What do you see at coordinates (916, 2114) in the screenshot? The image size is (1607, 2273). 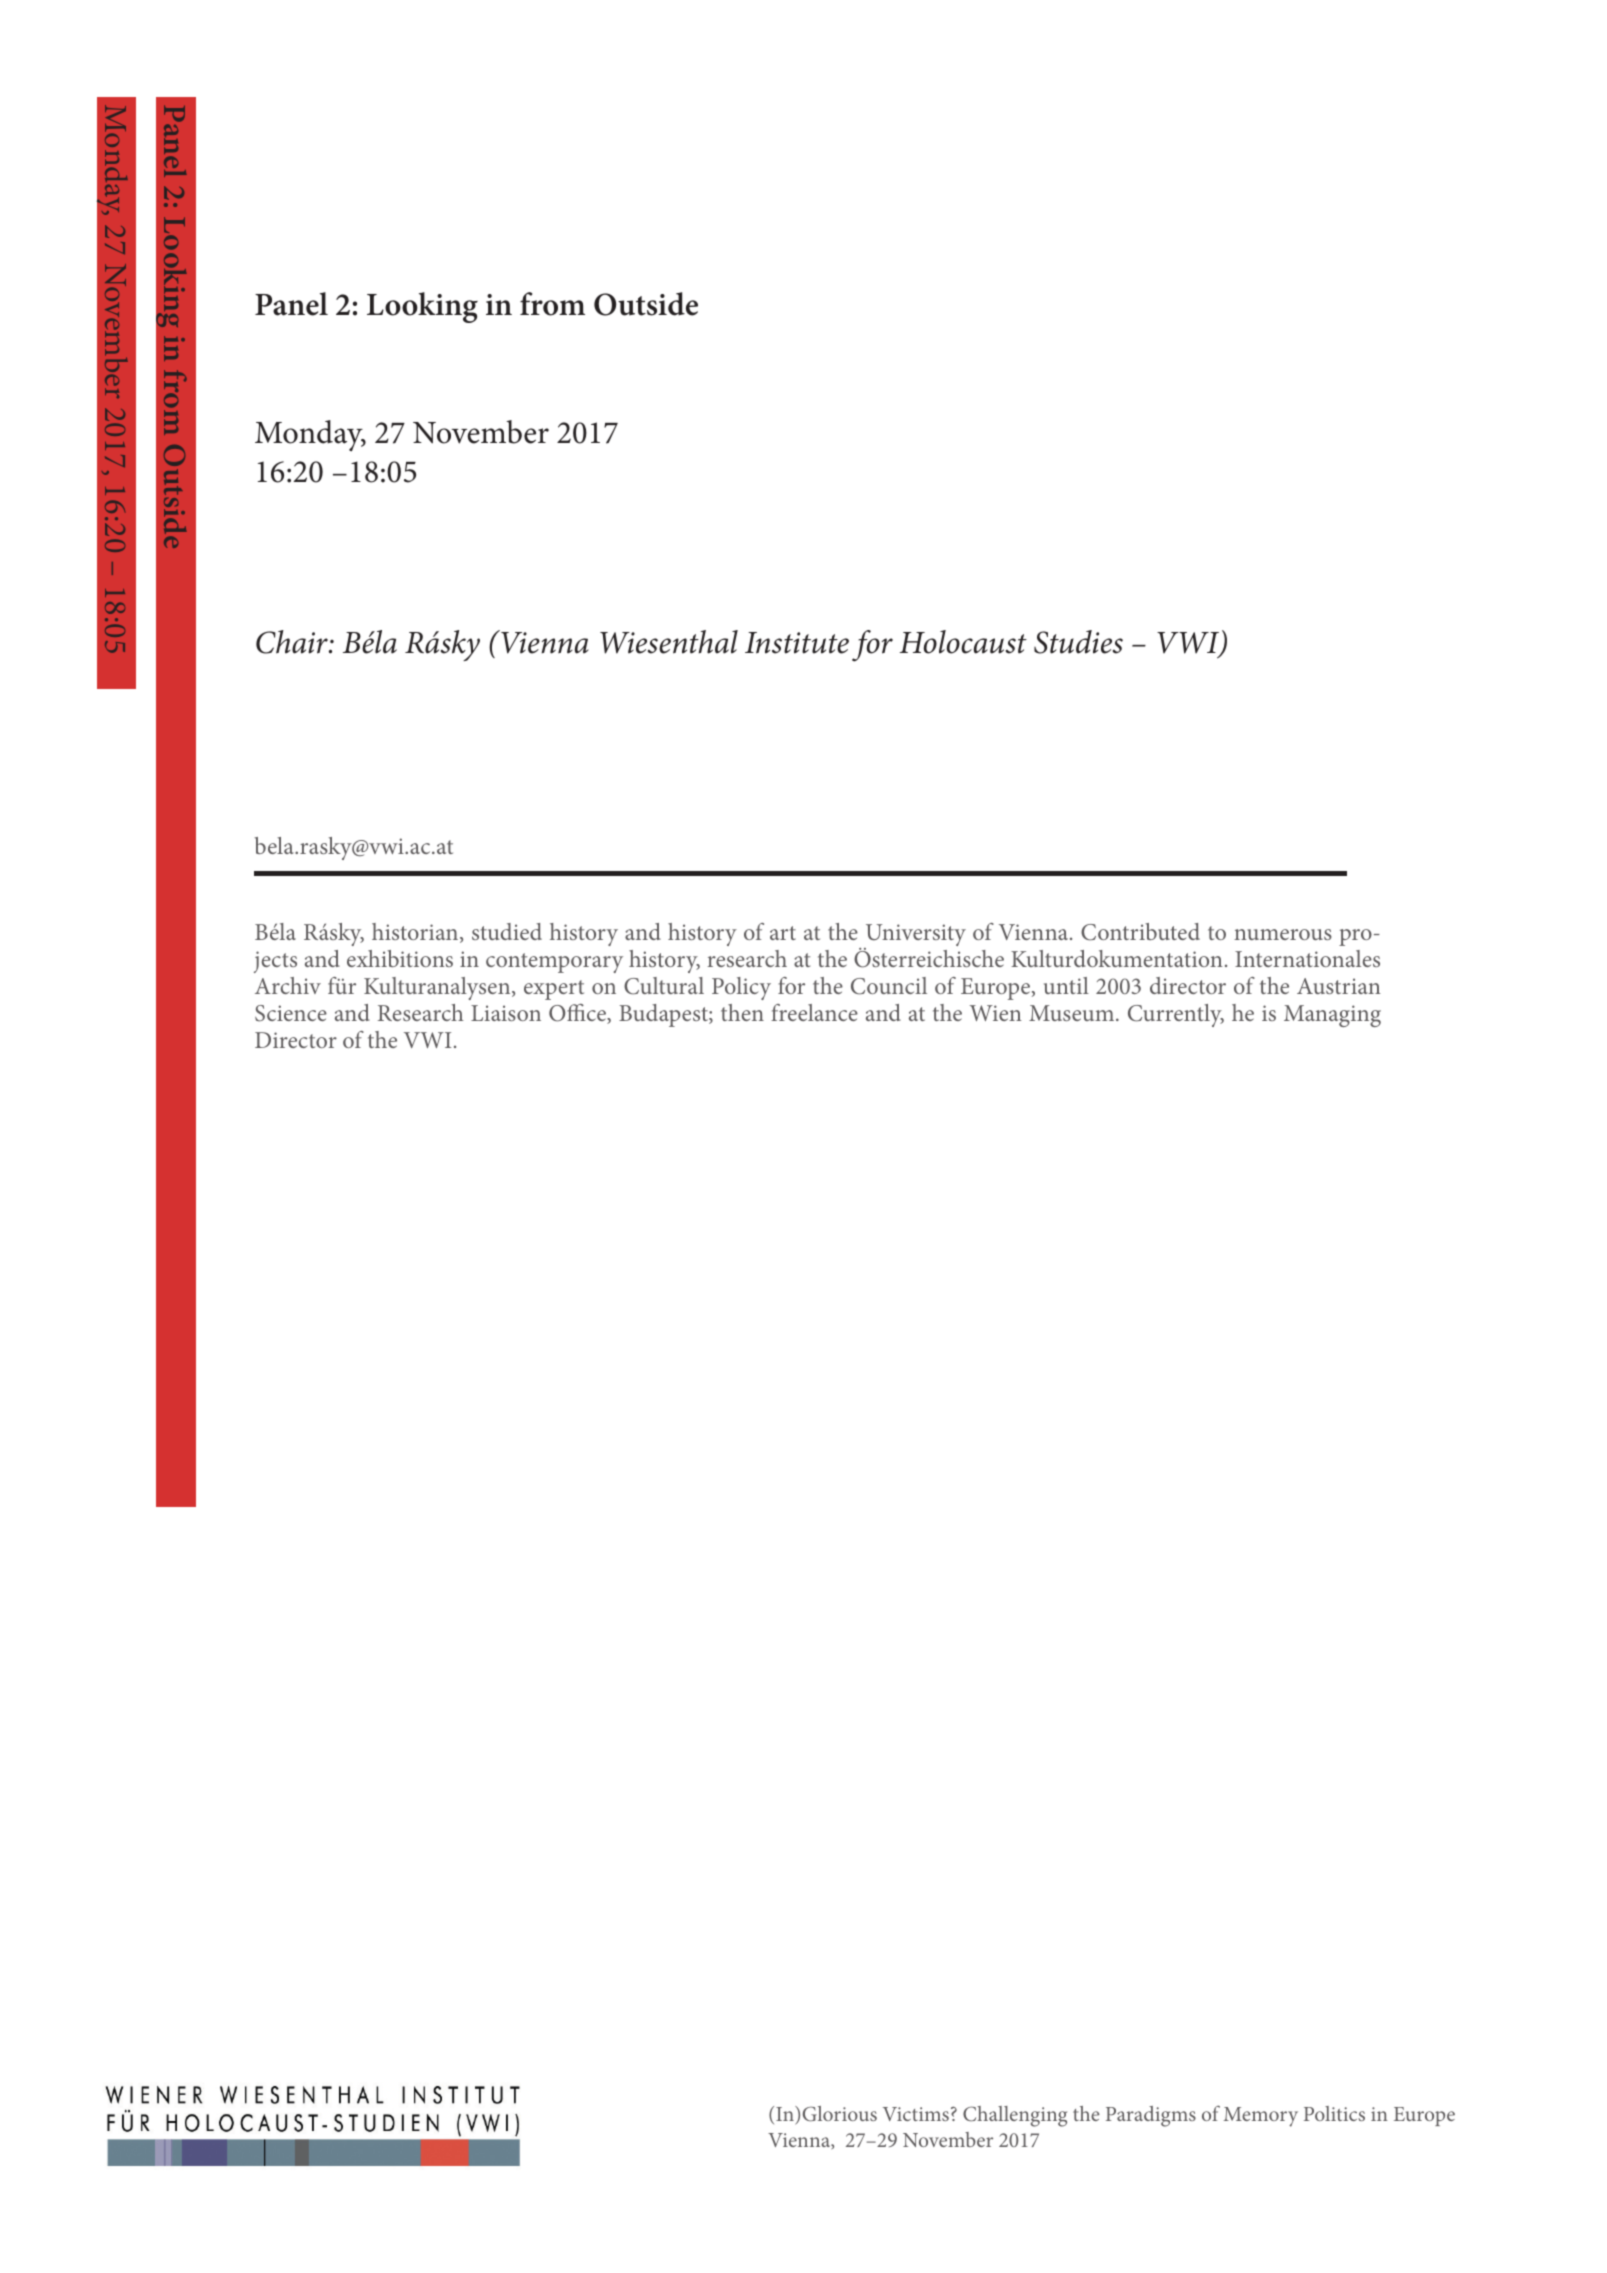 I see `Victims` at bounding box center [916, 2114].
